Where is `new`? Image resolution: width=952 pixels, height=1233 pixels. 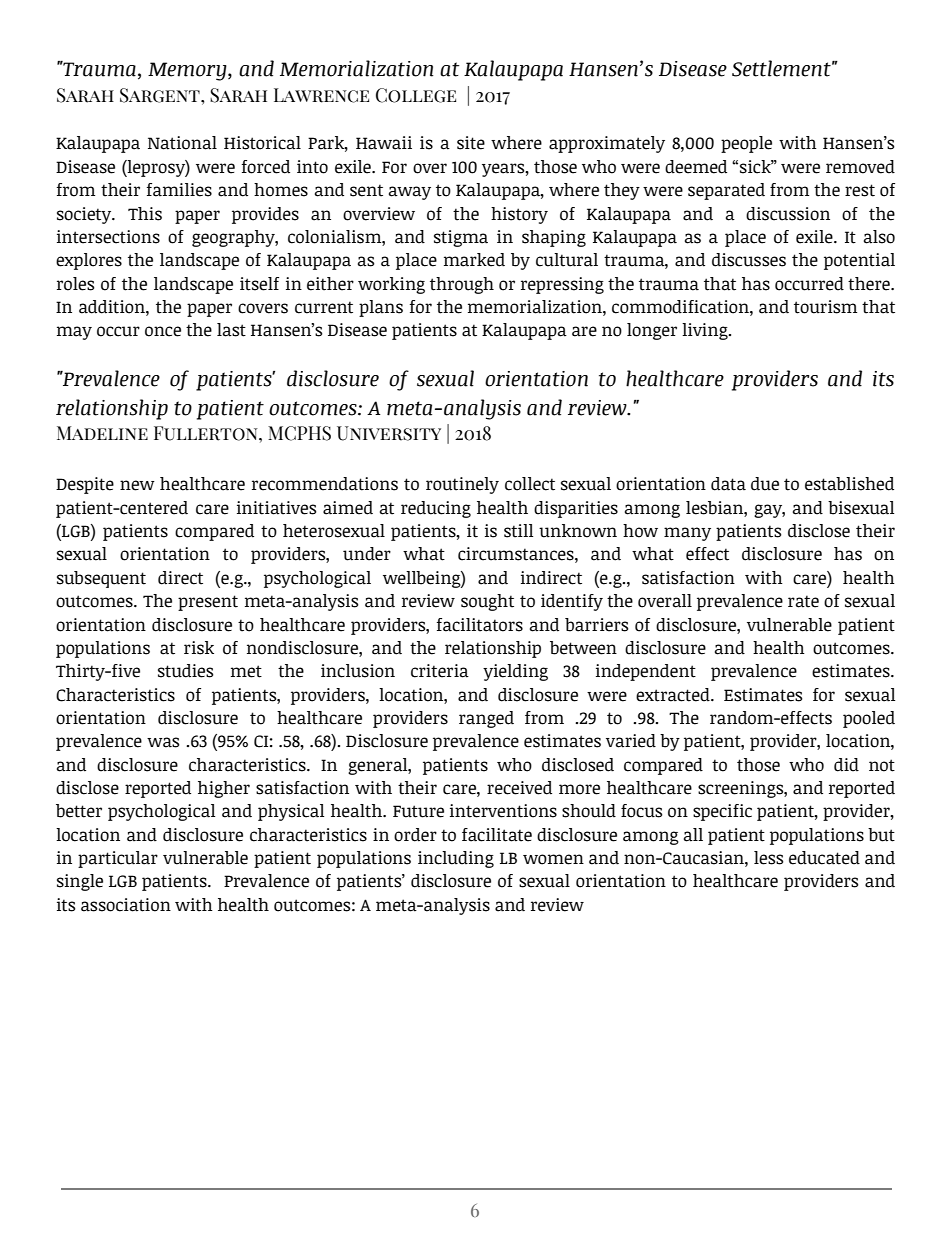 new is located at coordinates (137, 485).
